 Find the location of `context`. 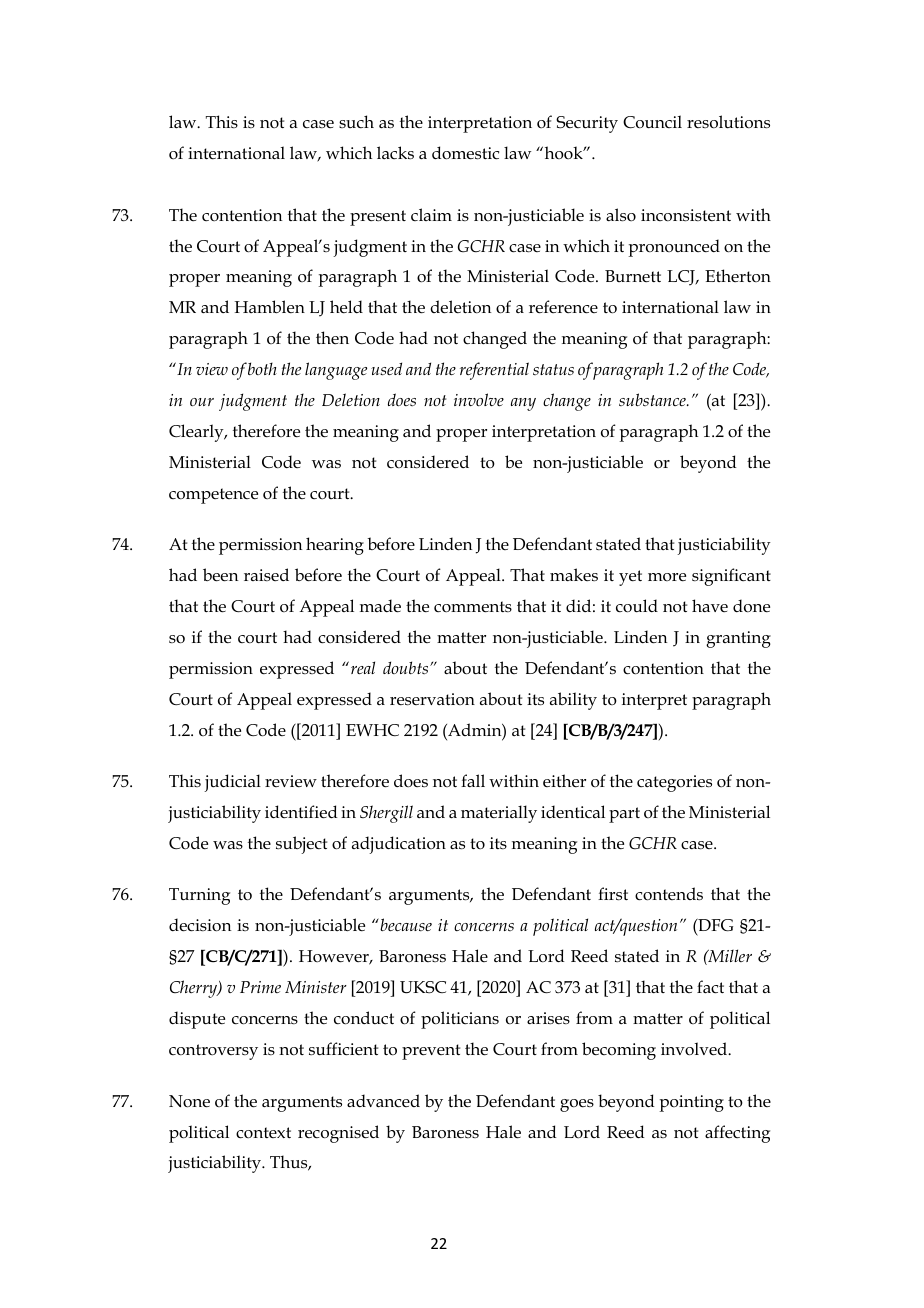

context is located at coordinates (263, 1133).
